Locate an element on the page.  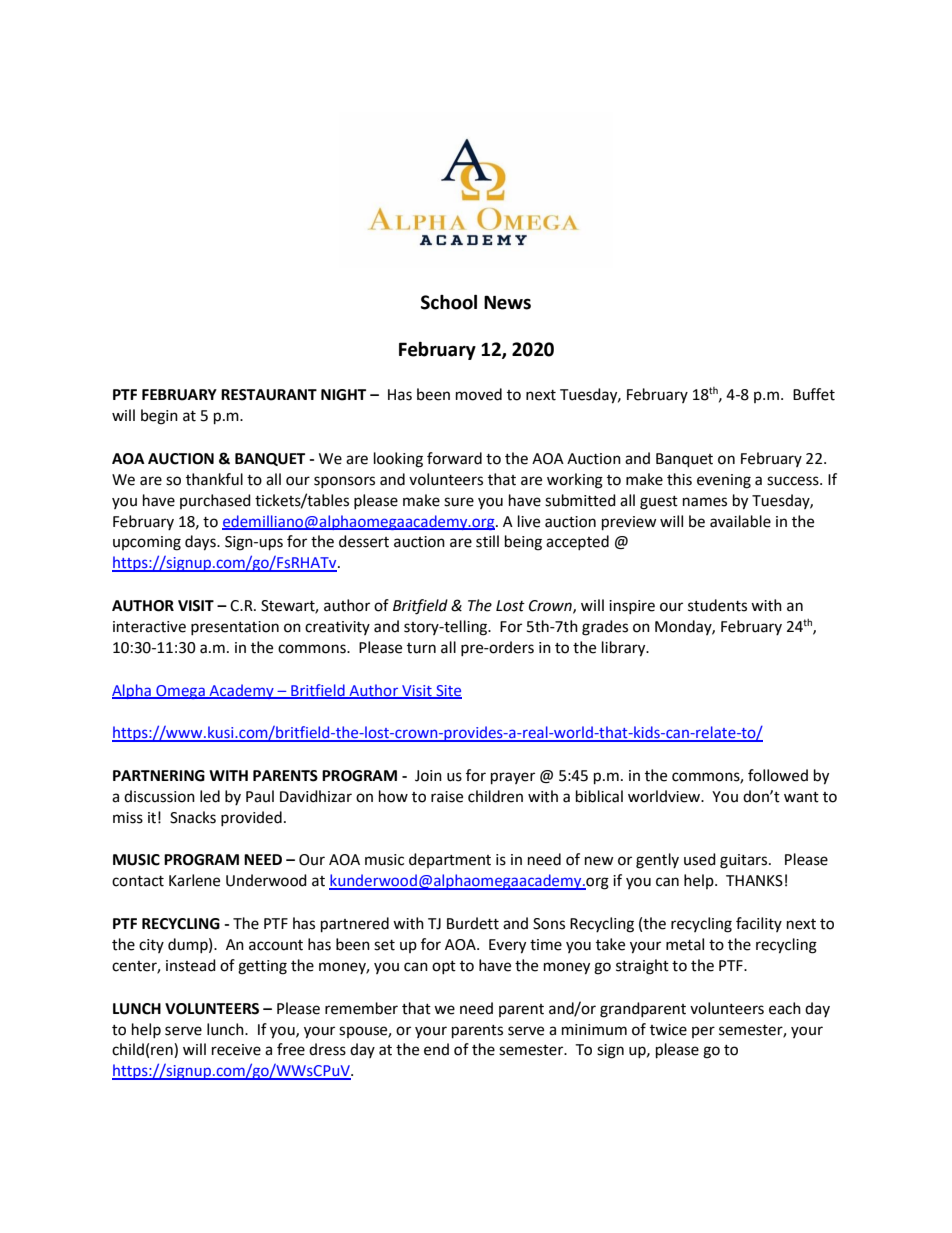
library is located at coordinates (625, 649).
